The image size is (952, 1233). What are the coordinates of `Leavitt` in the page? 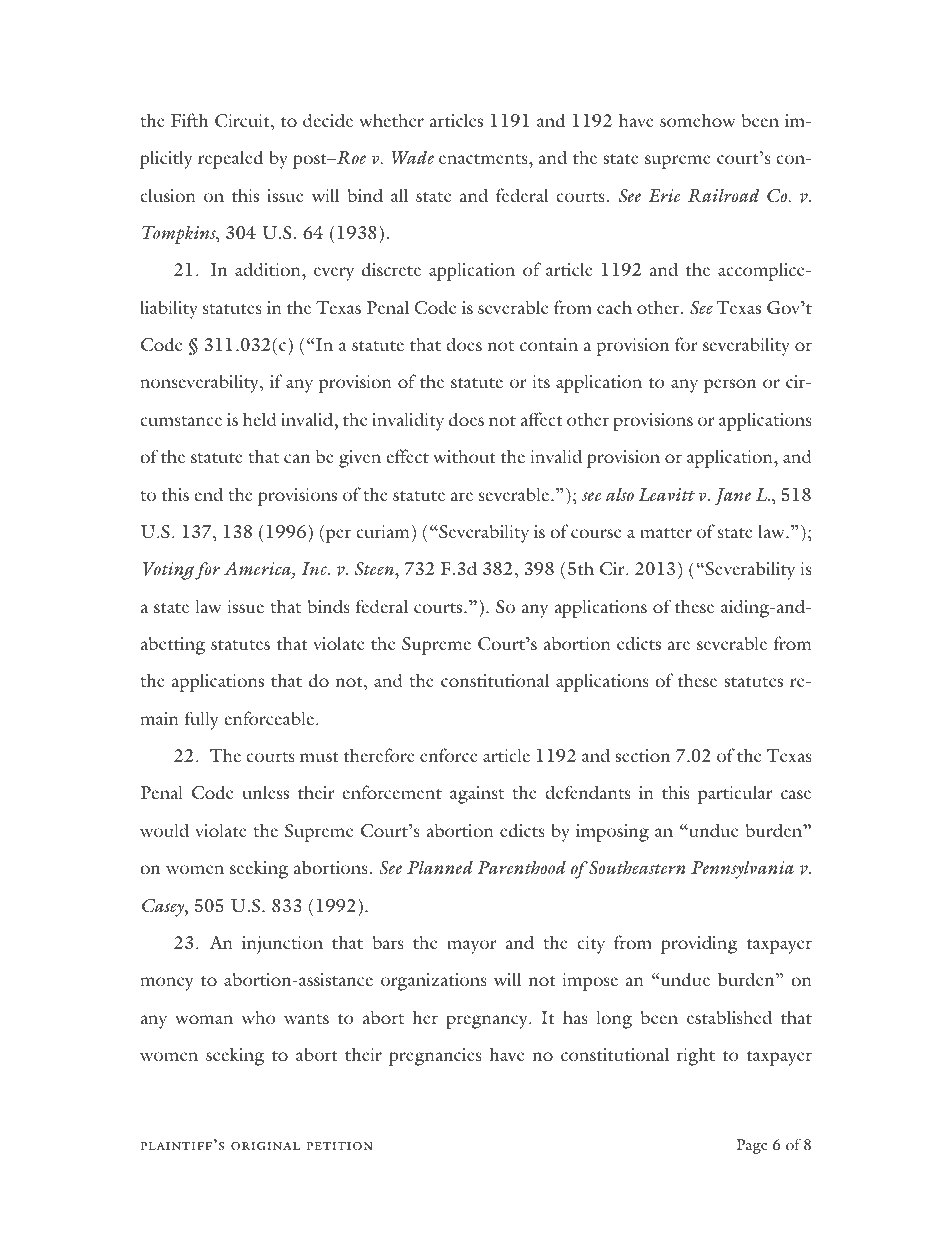 It's located at (666, 495).
